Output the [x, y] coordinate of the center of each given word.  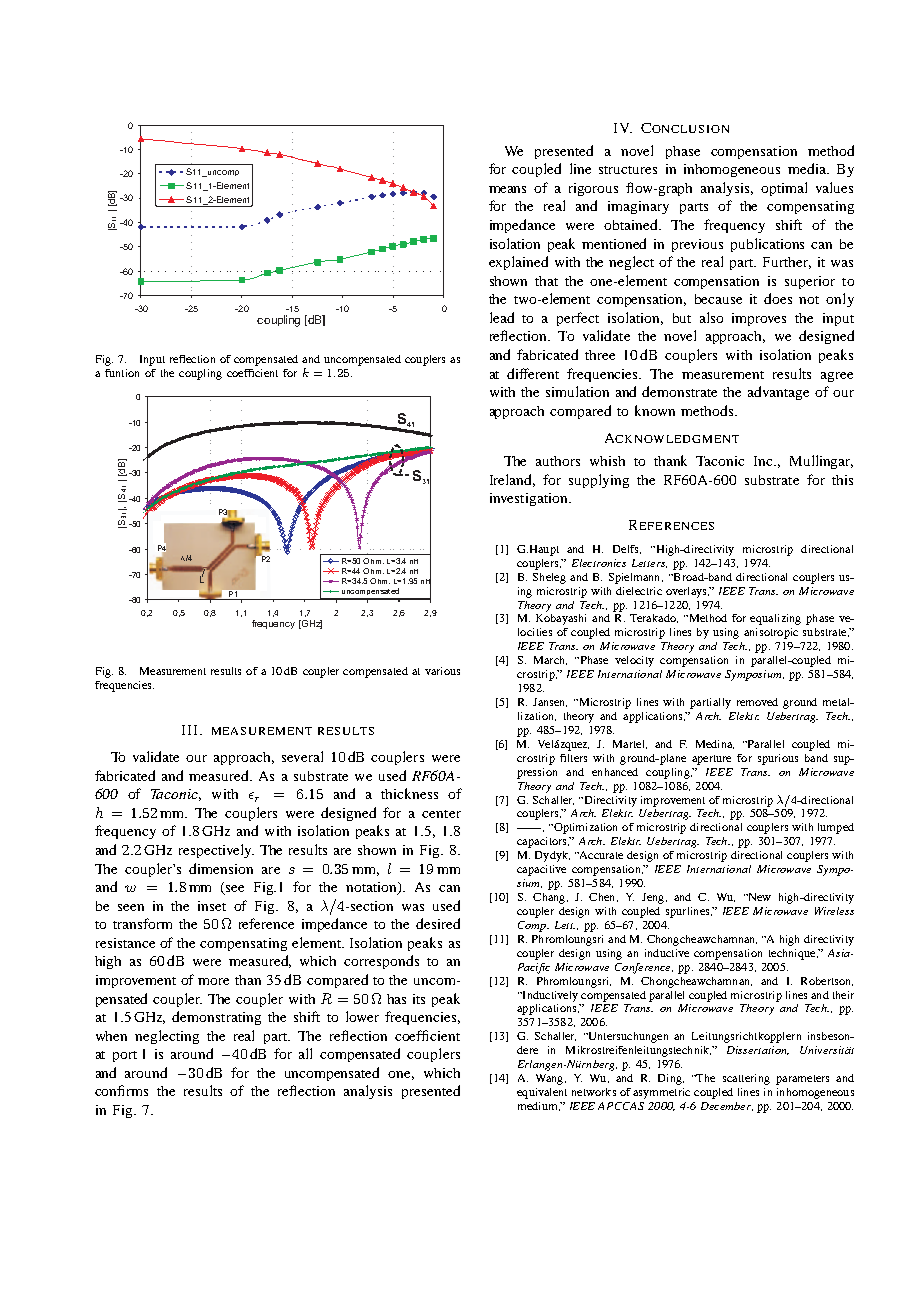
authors [558, 461]
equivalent [542, 1093]
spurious [778, 759]
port [125, 1056]
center [441, 814]
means [507, 189]
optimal [784, 189]
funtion [122, 373]
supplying [599, 481]
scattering [746, 1079]
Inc [765, 461]
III [189, 730]
